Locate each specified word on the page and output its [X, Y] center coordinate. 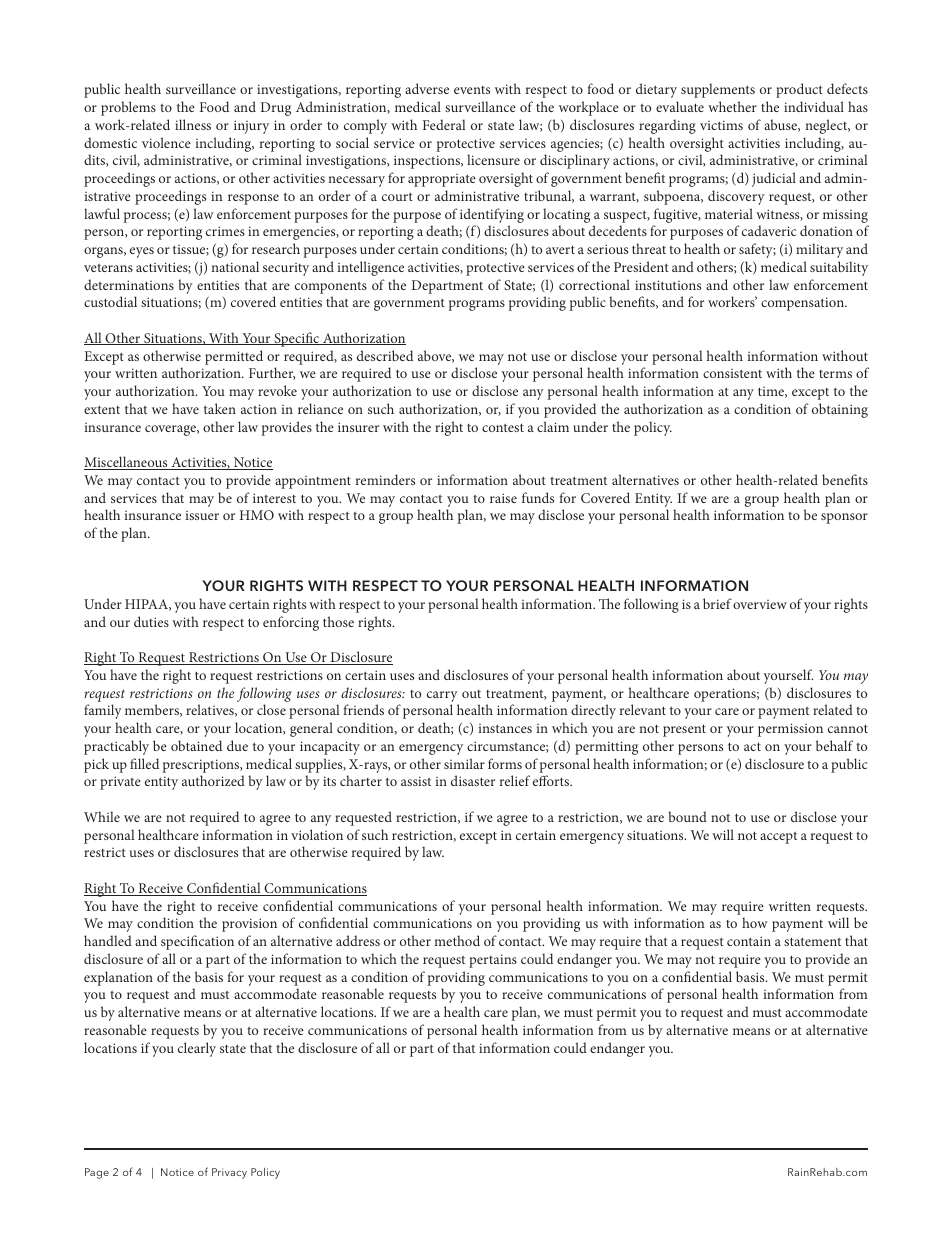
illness [193, 124]
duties [151, 621]
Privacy [229, 1173]
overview [760, 604]
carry [442, 696]
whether [732, 106]
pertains [493, 961]
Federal [444, 124]
